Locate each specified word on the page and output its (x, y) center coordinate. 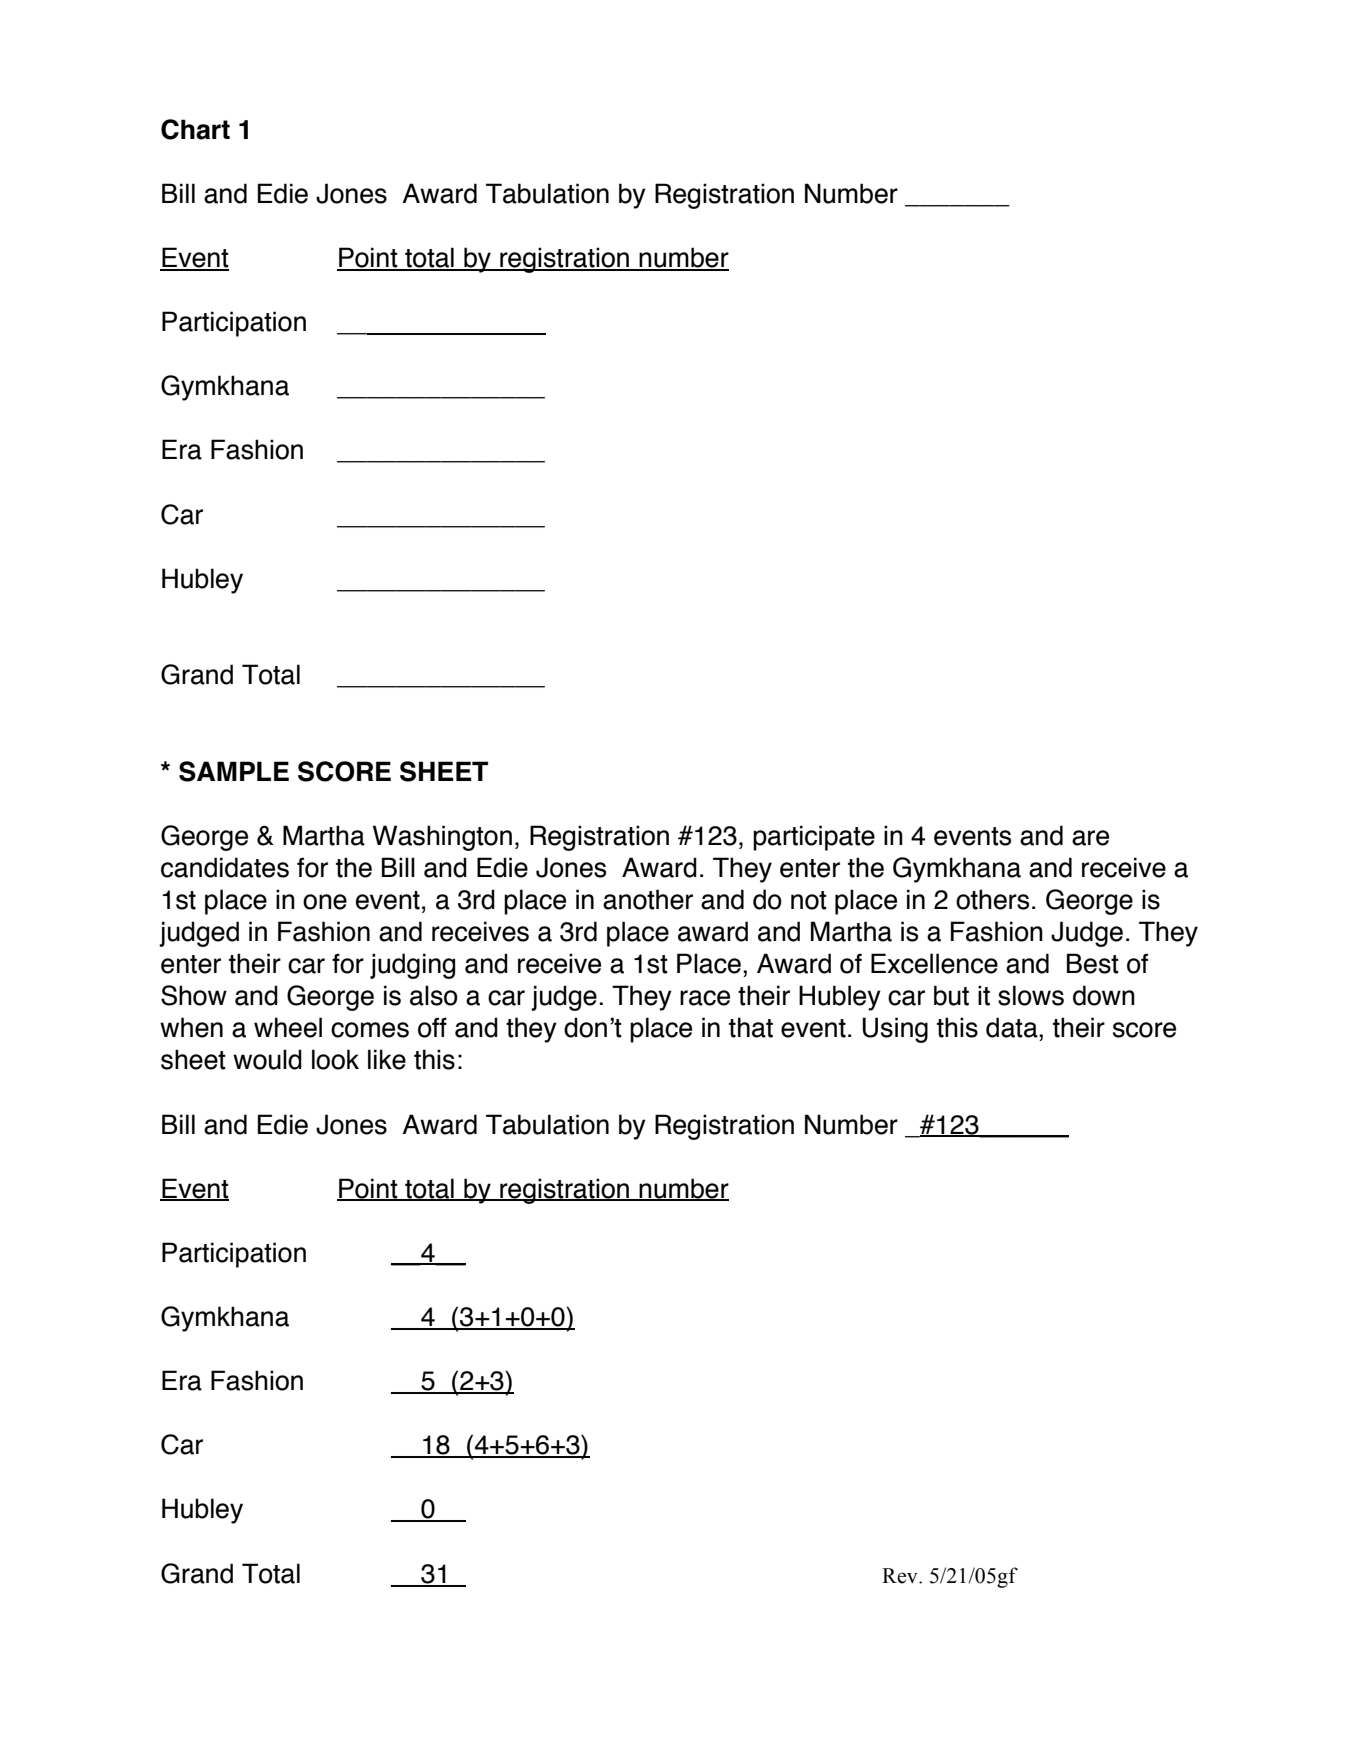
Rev (901, 1576)
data (1013, 1027)
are (1090, 838)
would (267, 1059)
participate (814, 838)
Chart (195, 129)
